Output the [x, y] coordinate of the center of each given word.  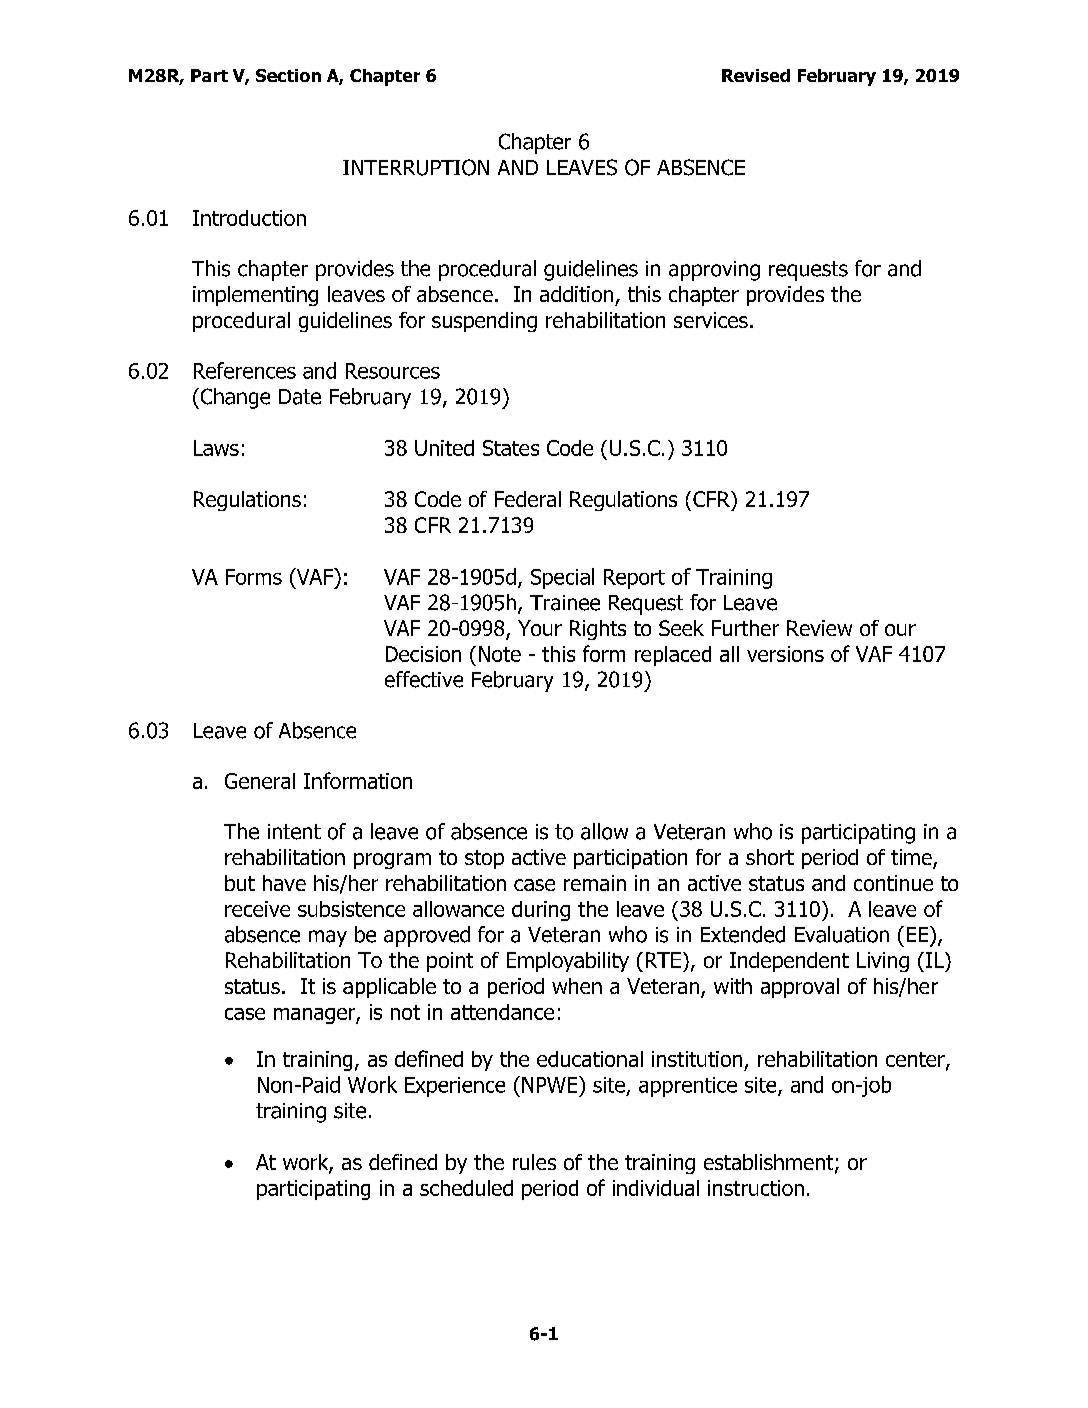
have [284, 883]
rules [534, 1162]
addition [576, 294]
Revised [756, 75]
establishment [770, 1163]
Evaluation [842, 934]
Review [819, 628]
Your [540, 628]
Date [300, 397]
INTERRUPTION [416, 167]
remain [595, 883]
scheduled [466, 1188]
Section [288, 75]
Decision [423, 654]
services [711, 320]
